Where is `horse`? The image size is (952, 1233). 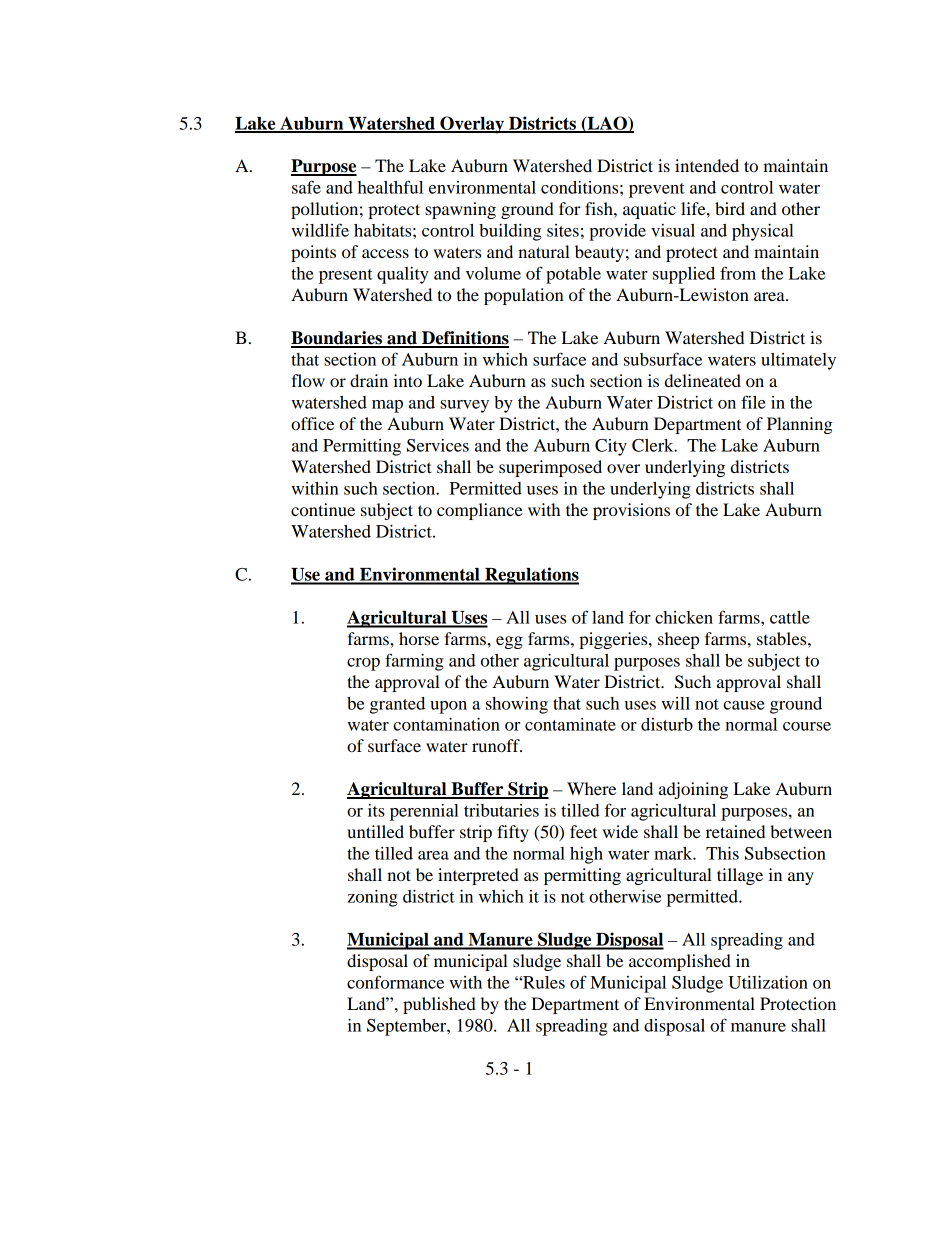 horse is located at coordinates (419, 638).
